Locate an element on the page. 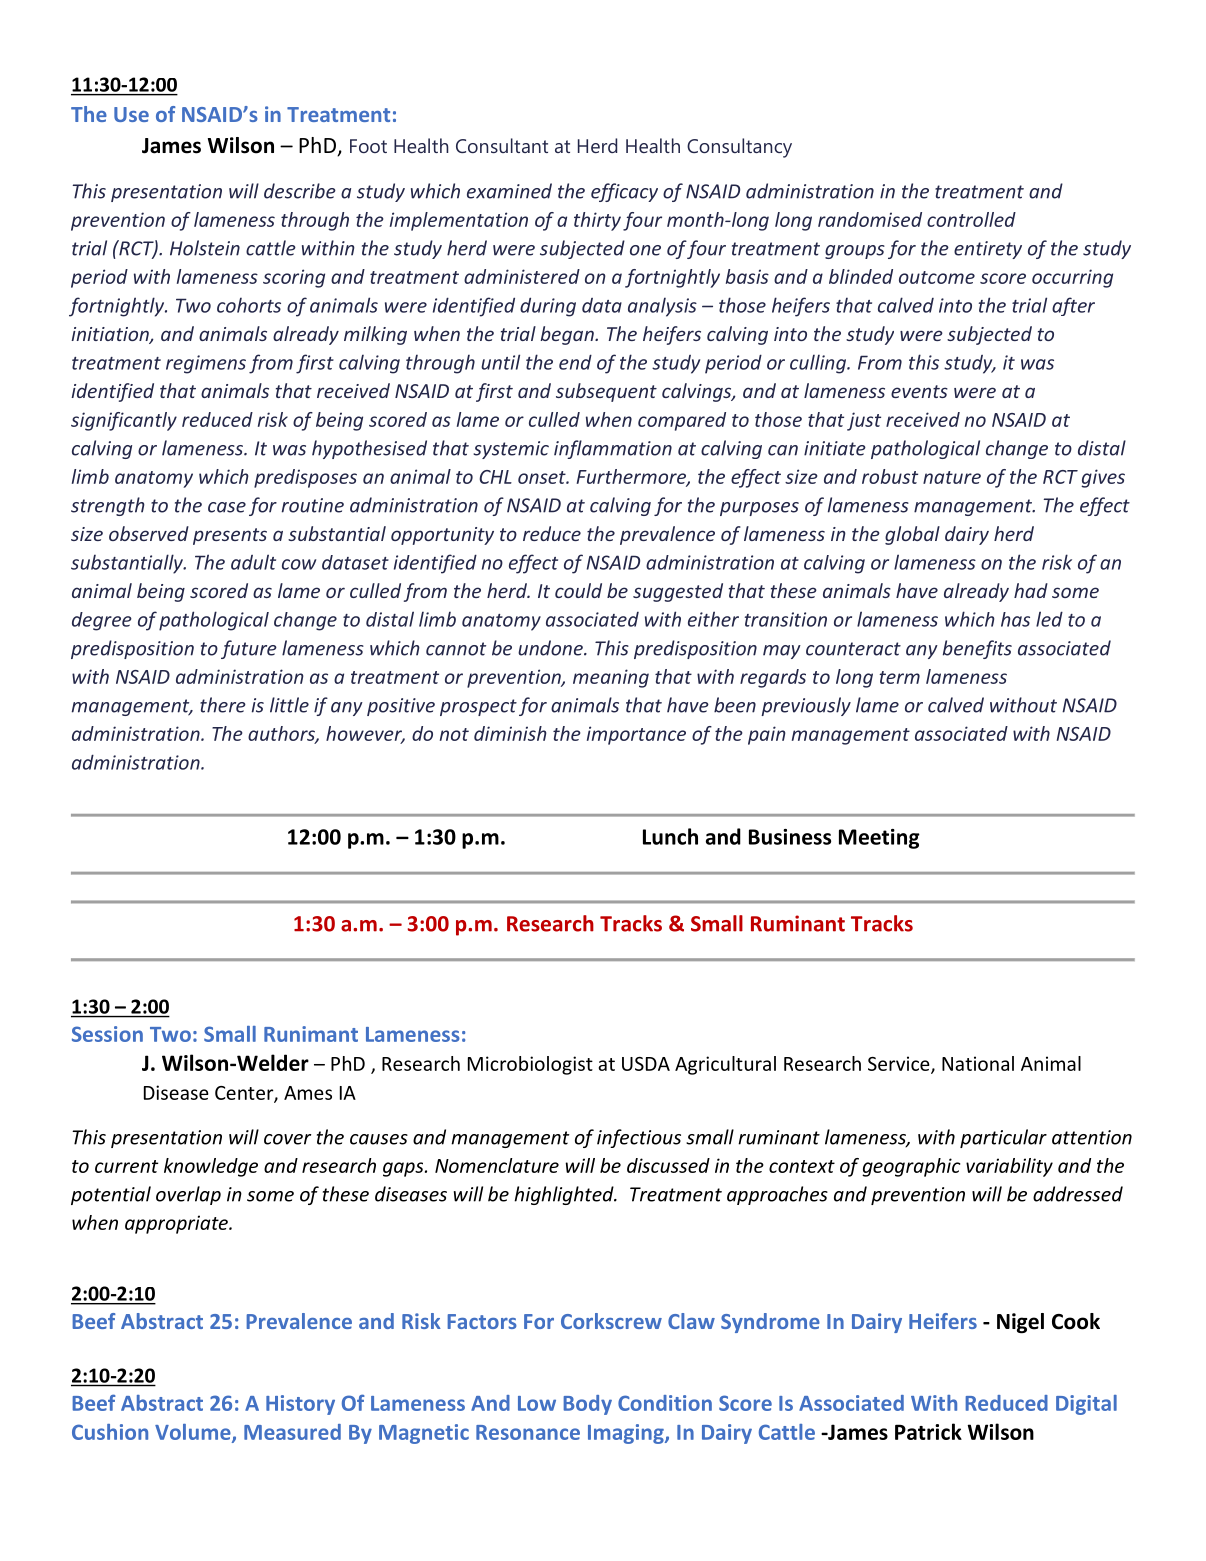  Session is located at coordinates (107, 1034).
